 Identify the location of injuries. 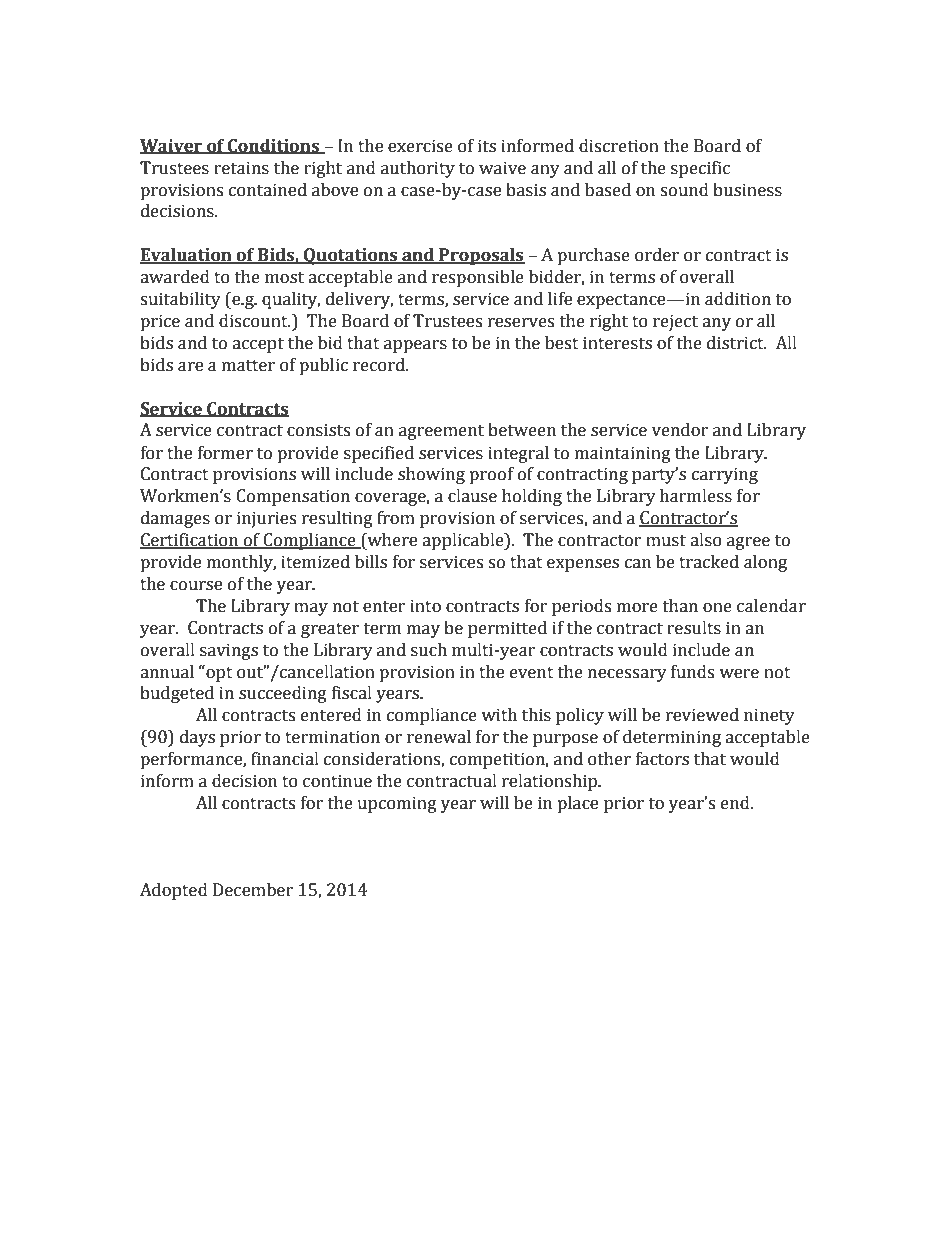
(266, 519).
